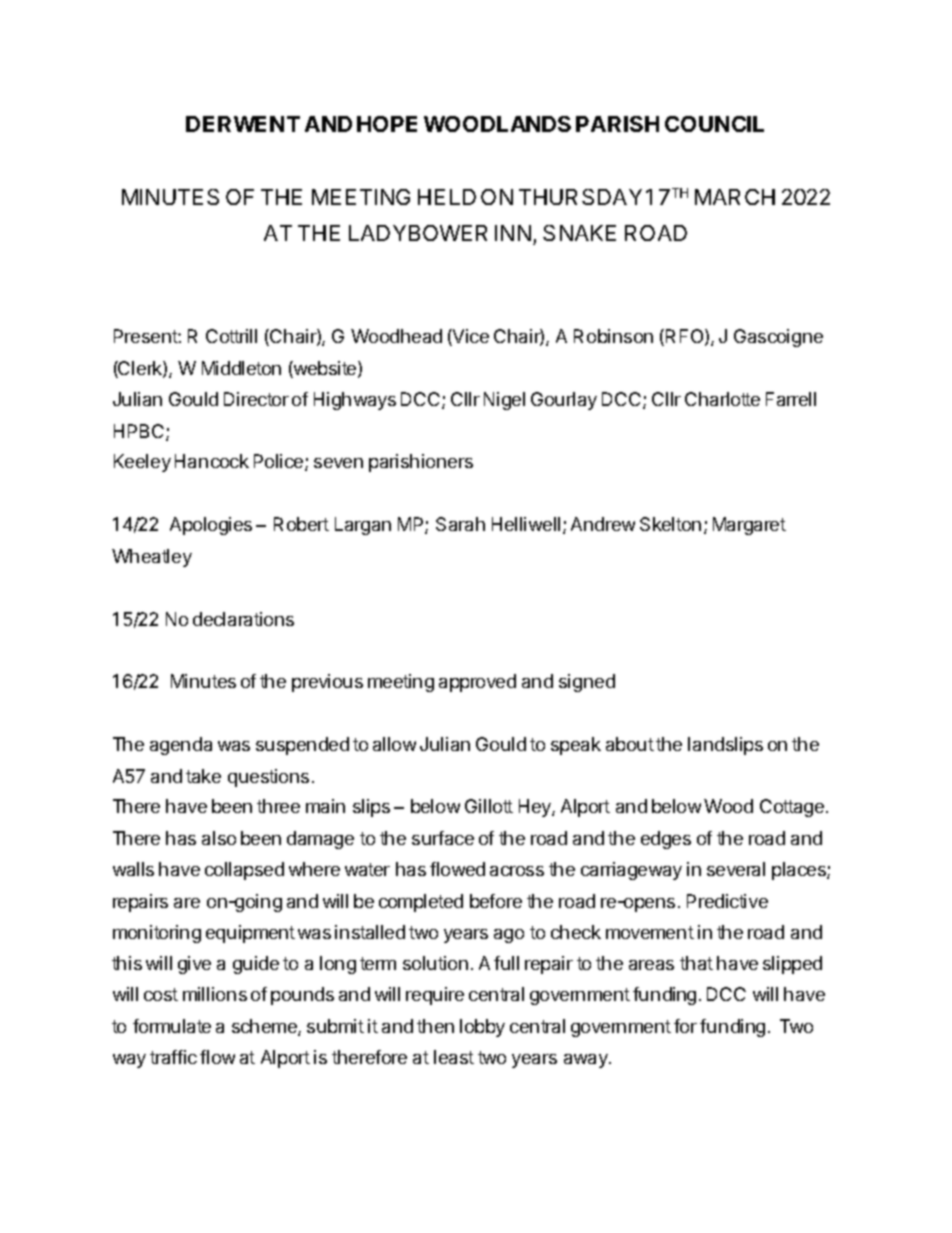 The image size is (952, 1233). What do you see at coordinates (714, 124) in the screenshot?
I see `COUNCIL` at bounding box center [714, 124].
